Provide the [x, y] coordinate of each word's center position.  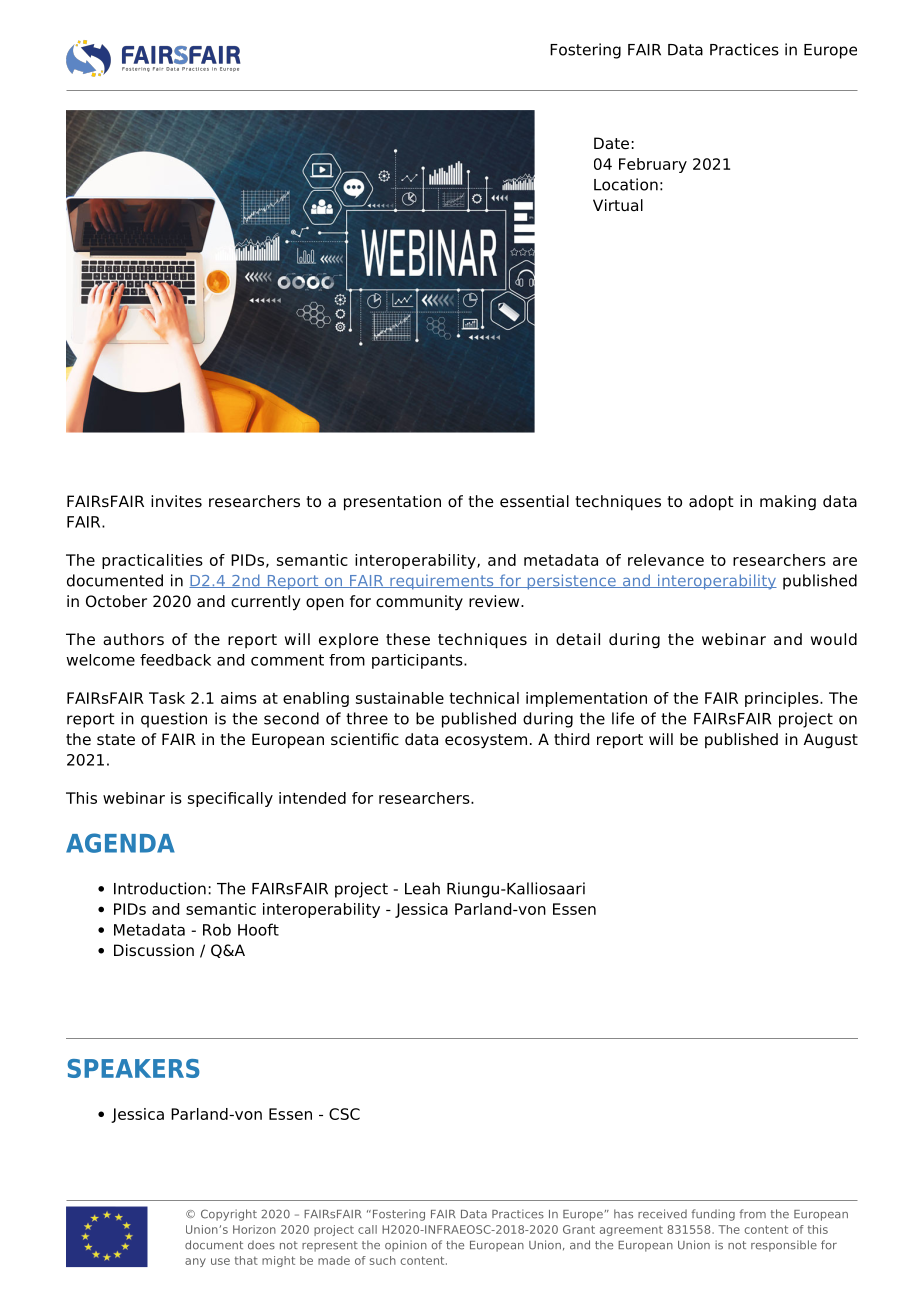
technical [484, 698]
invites [176, 501]
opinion [406, 1246]
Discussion [154, 950]
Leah [422, 888]
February [653, 165]
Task [167, 698]
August [831, 741]
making [788, 503]
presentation [392, 503]
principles [783, 699]
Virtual [618, 205]
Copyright [229, 1215]
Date [611, 143]
